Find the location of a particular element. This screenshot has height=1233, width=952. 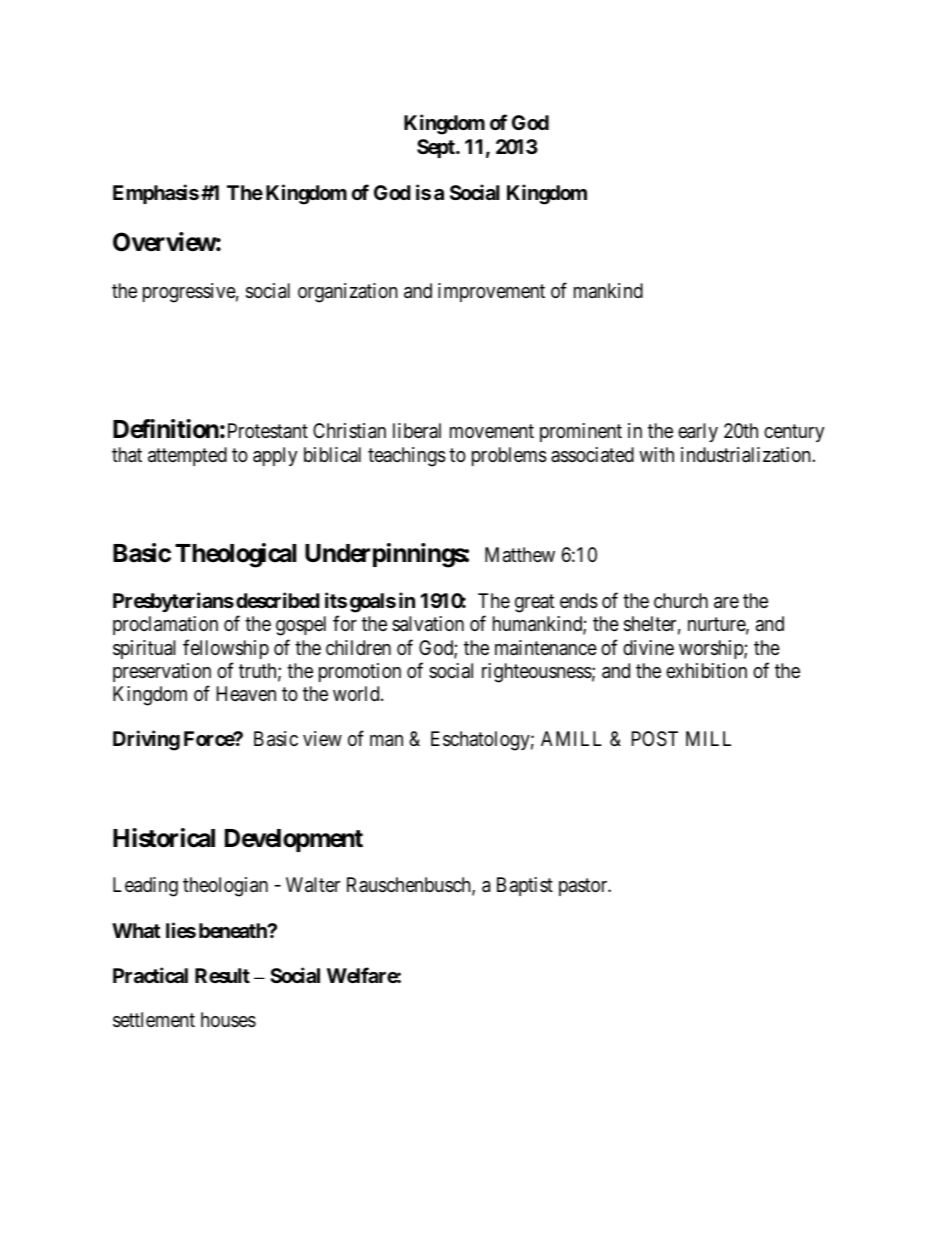

salvation is located at coordinates (428, 624).
